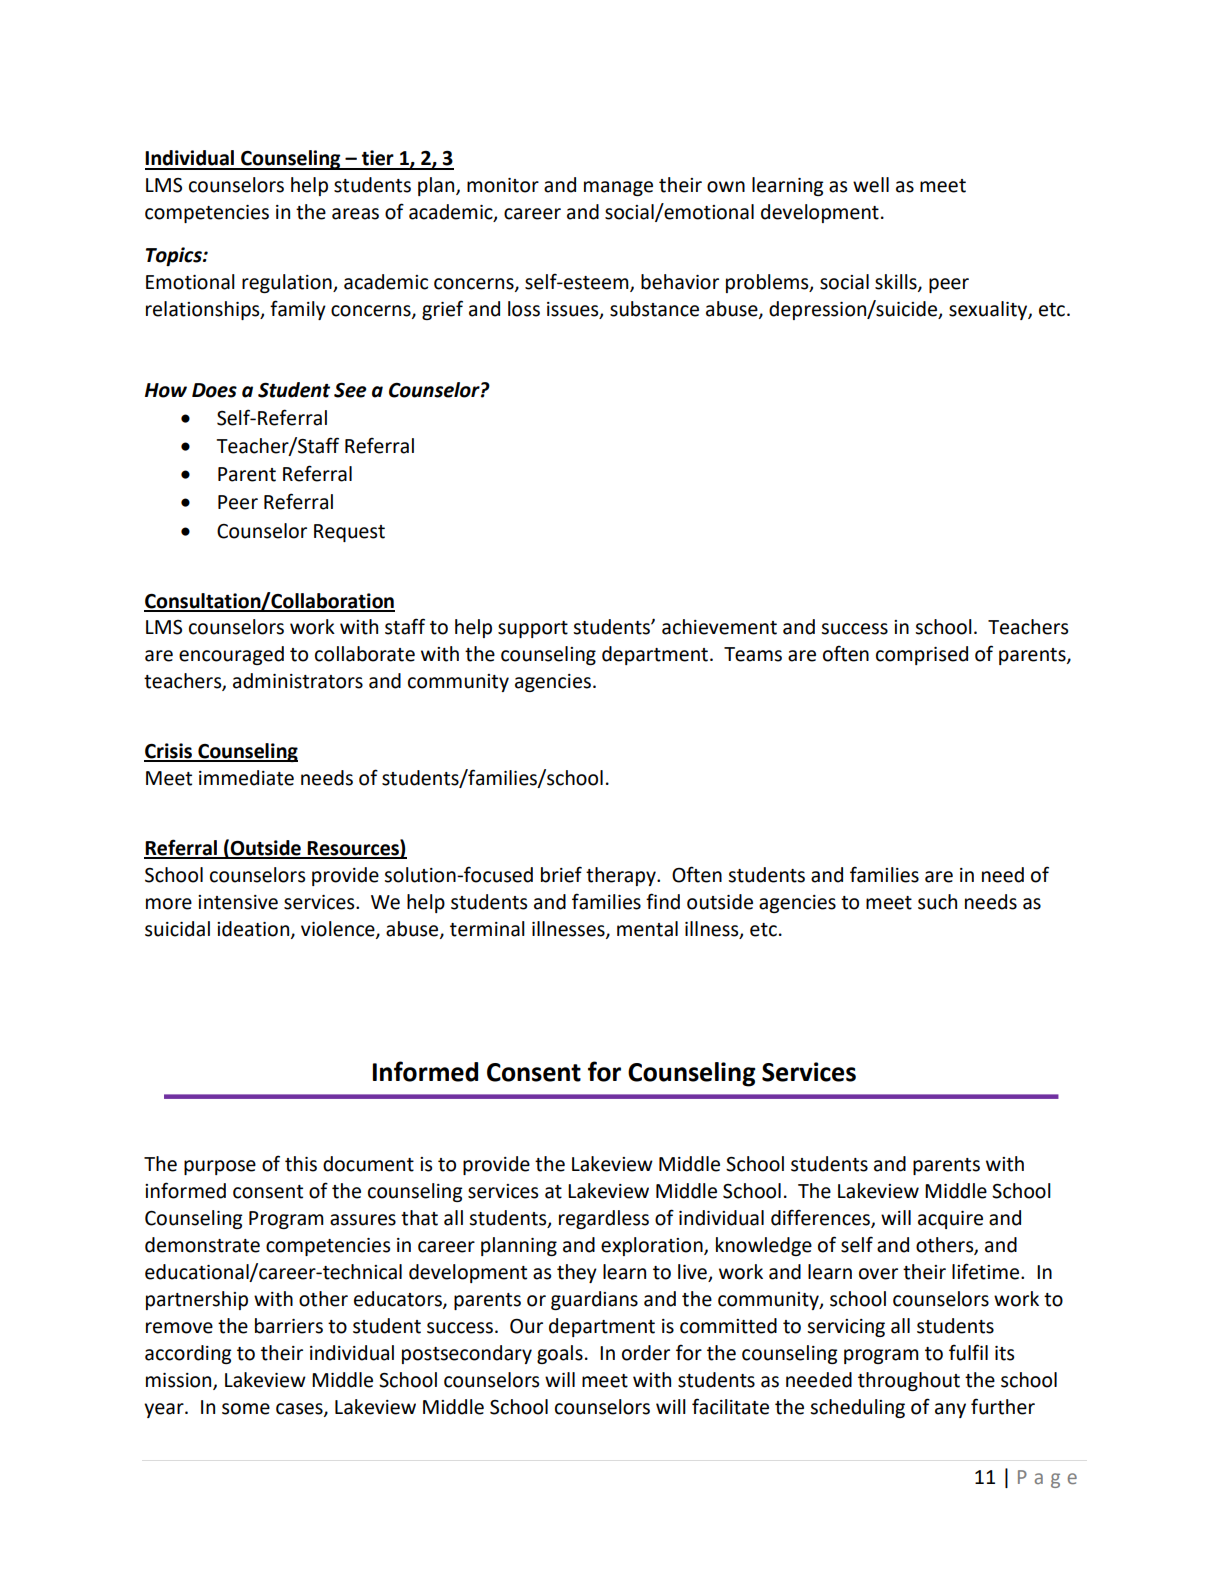  What do you see at coordinates (871, 185) in the document?
I see `well` at bounding box center [871, 185].
